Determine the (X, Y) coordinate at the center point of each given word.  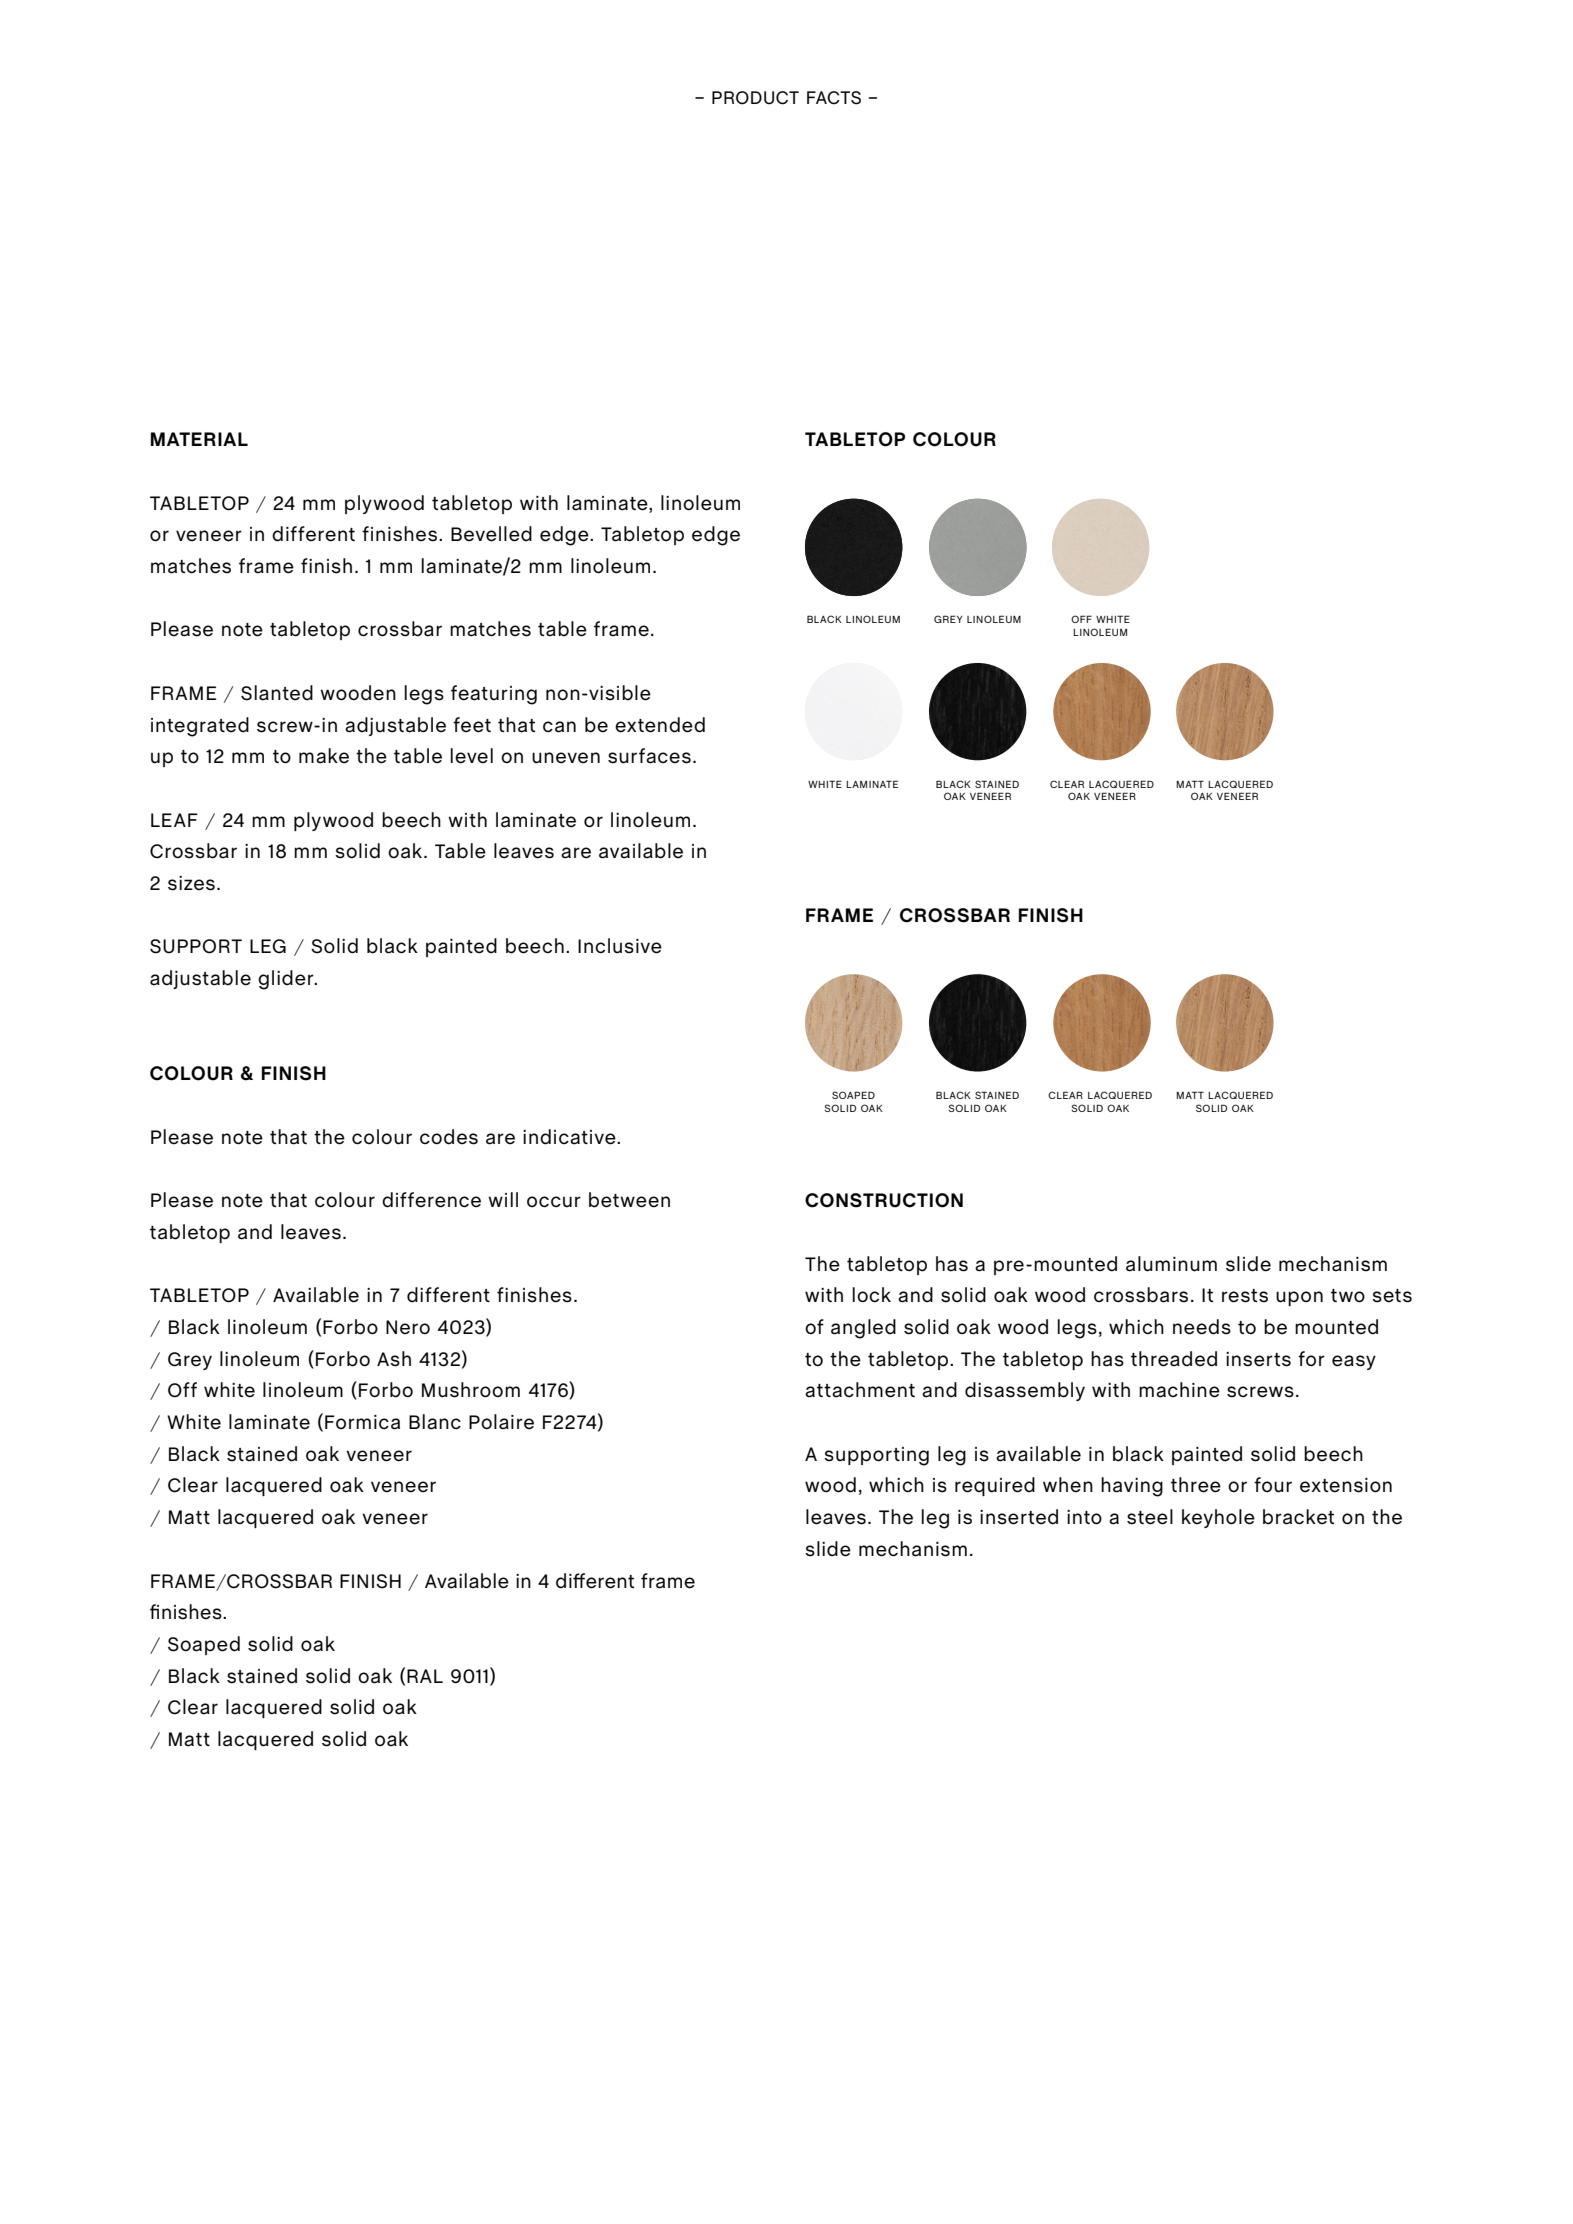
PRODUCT (755, 98)
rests (1245, 1296)
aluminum (1171, 1264)
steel (1150, 1517)
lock (871, 1294)
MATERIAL (199, 439)
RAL (425, 1676)
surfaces (649, 756)
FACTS (834, 98)
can (559, 727)
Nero (408, 1327)
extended (660, 725)
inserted (1019, 1517)
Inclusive (620, 946)
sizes (191, 883)
